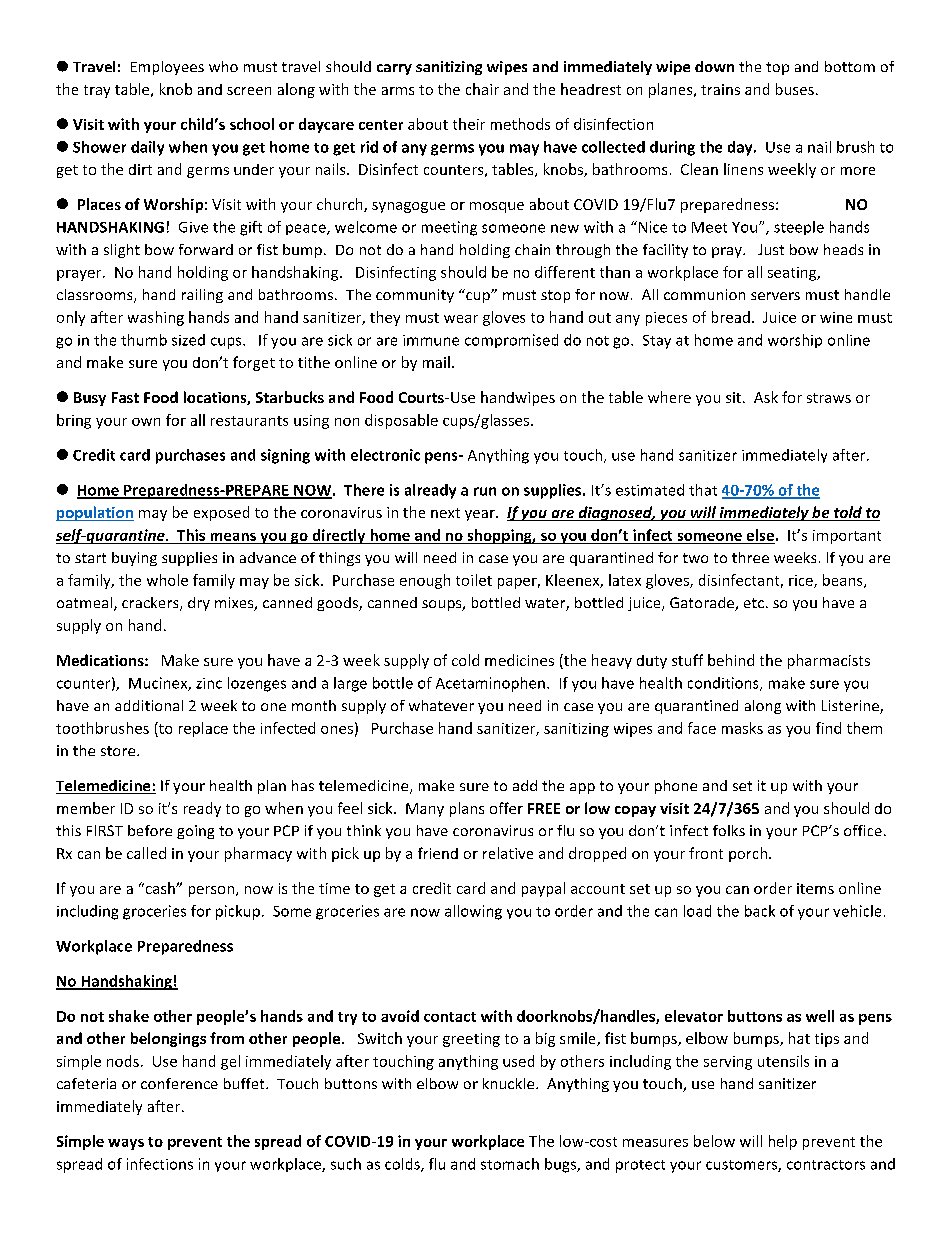 The height and width of the page is (1233, 952). What do you see at coordinates (795, 89) in the page?
I see `buses` at bounding box center [795, 89].
